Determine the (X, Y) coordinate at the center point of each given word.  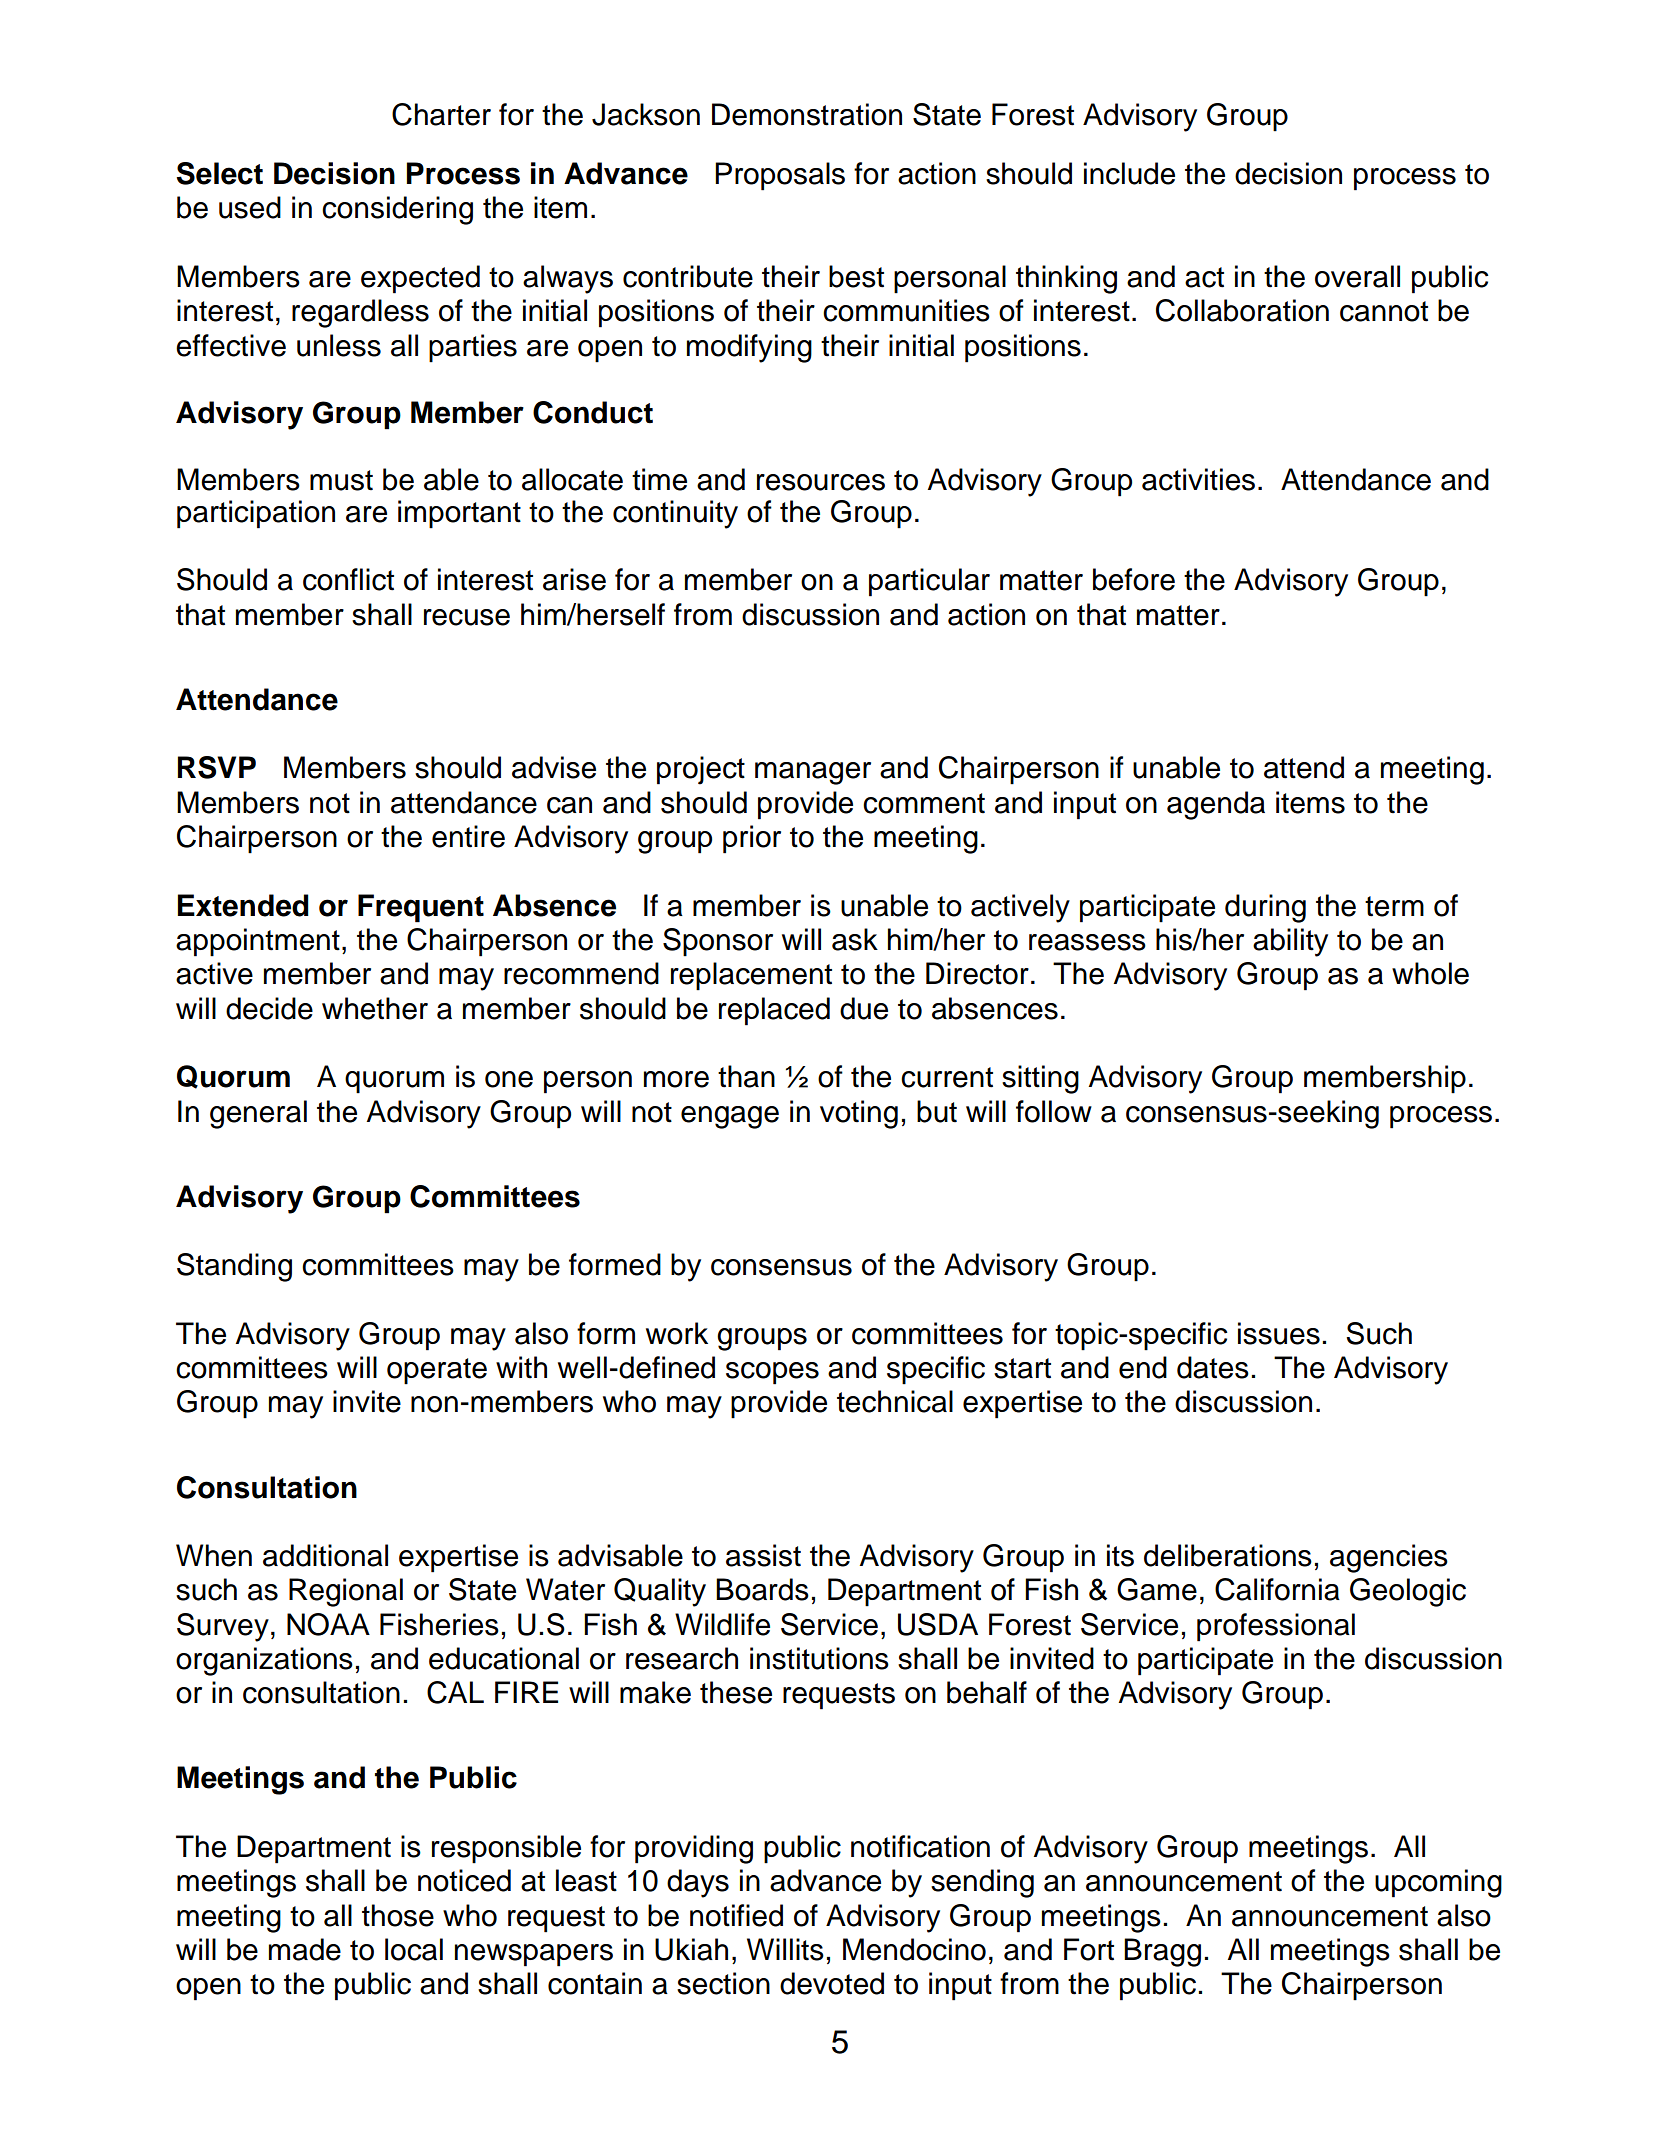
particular (929, 582)
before (1134, 579)
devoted (832, 1983)
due (864, 1008)
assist (763, 1555)
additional (325, 1555)
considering (397, 210)
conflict (348, 579)
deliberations (1228, 1555)
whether (375, 1008)
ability (1290, 942)
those (398, 1915)
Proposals (780, 176)
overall (1357, 276)
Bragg (1162, 1952)
